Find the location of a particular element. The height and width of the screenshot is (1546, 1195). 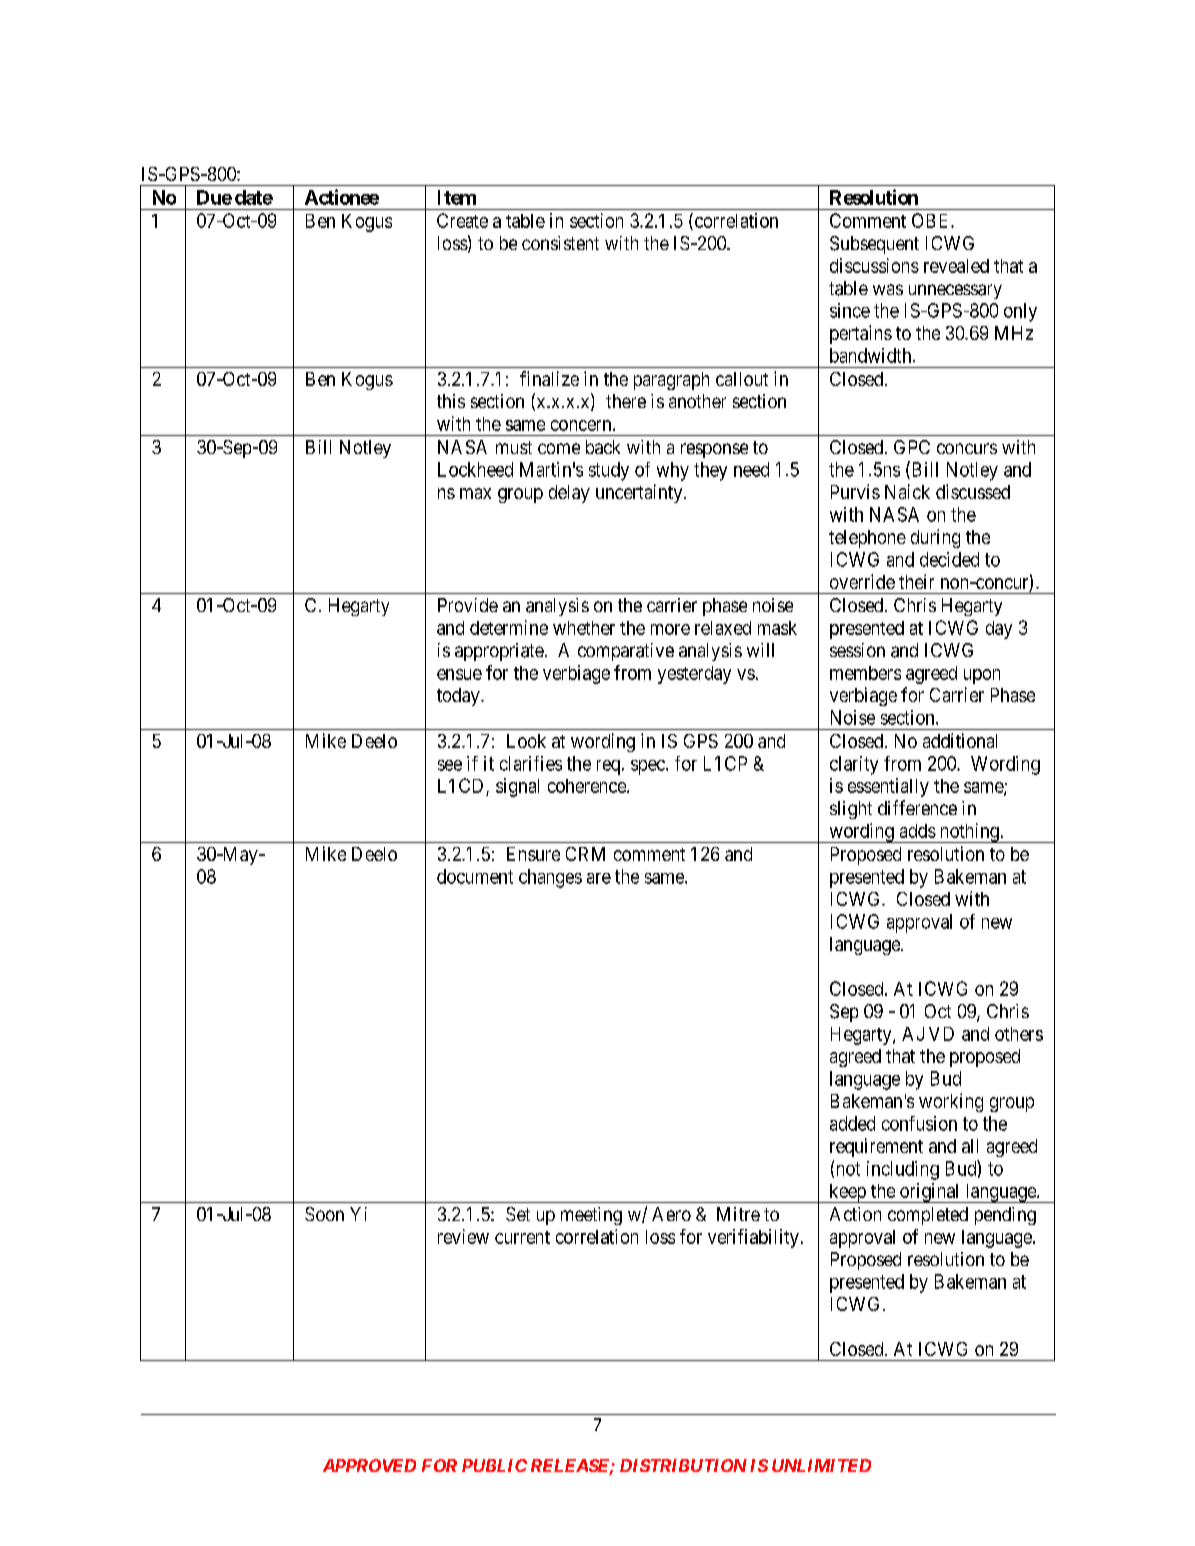

more is located at coordinates (670, 629).
